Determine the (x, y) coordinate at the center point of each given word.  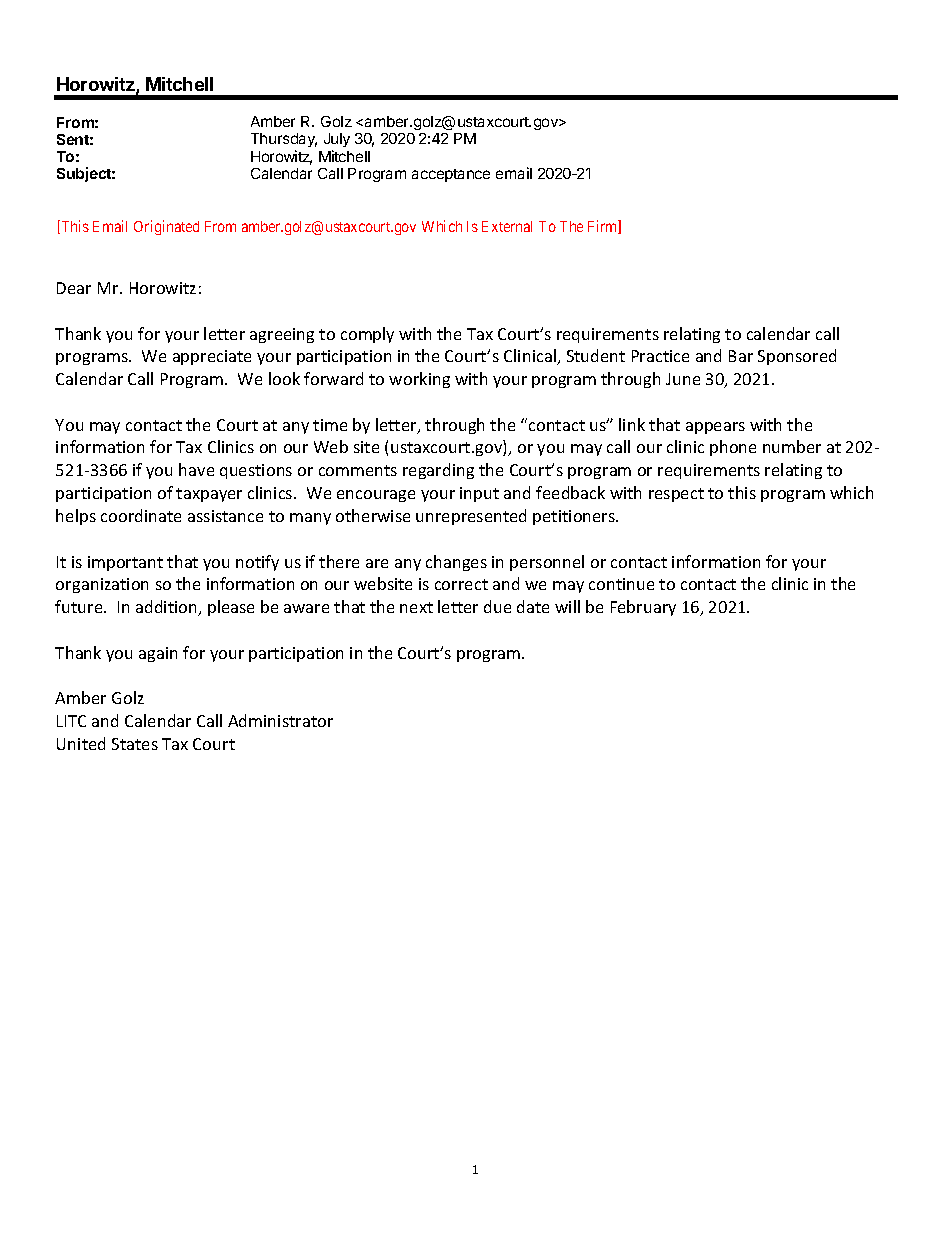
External (507, 226)
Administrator (280, 720)
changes (456, 563)
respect (676, 495)
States (135, 744)
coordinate (141, 515)
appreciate (212, 357)
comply (367, 335)
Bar (741, 356)
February (643, 608)
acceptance (451, 175)
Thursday (284, 142)
